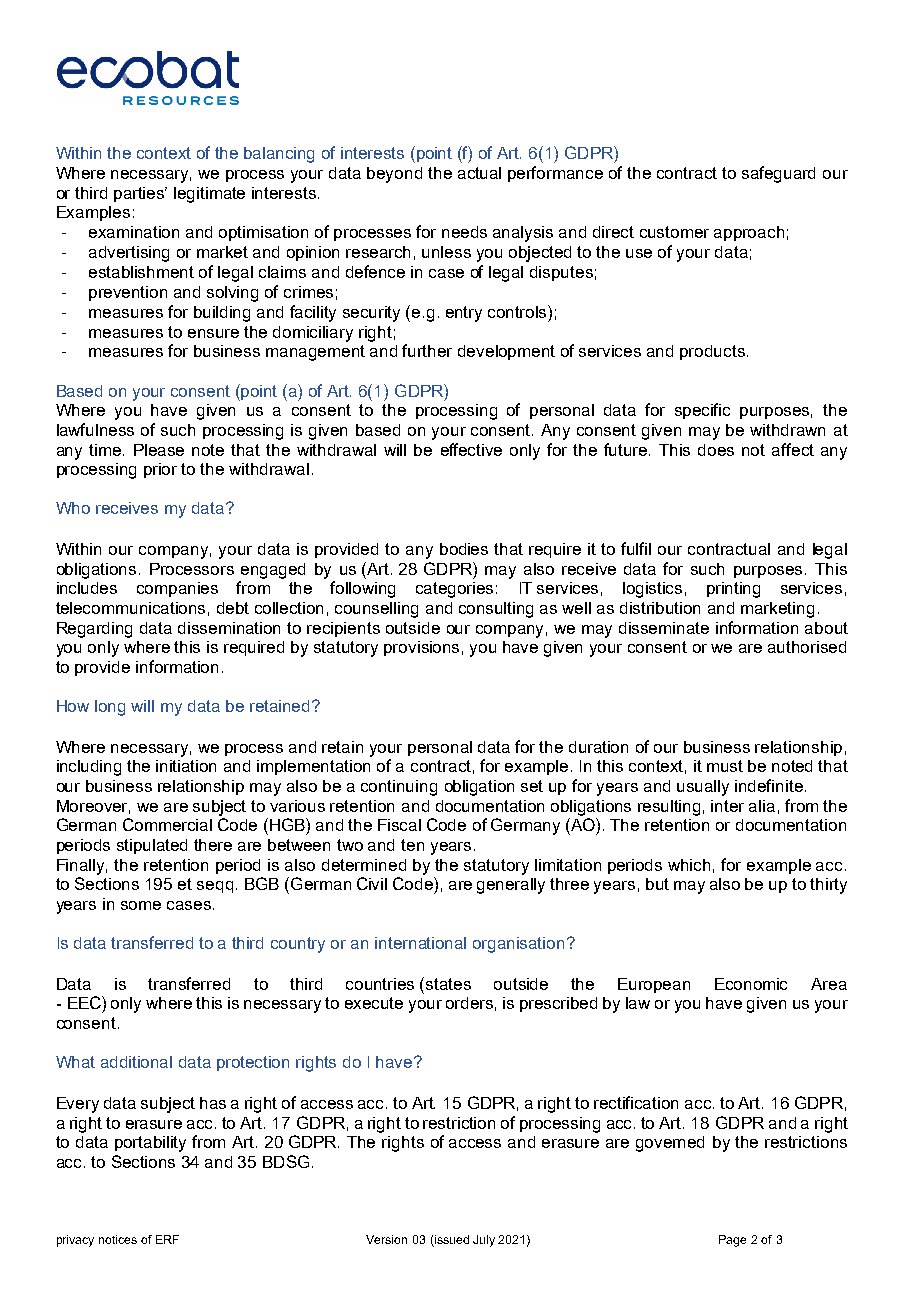 The width and height of the screenshot is (924, 1308). What do you see at coordinates (140, 194) in the screenshot?
I see `parties` at bounding box center [140, 194].
